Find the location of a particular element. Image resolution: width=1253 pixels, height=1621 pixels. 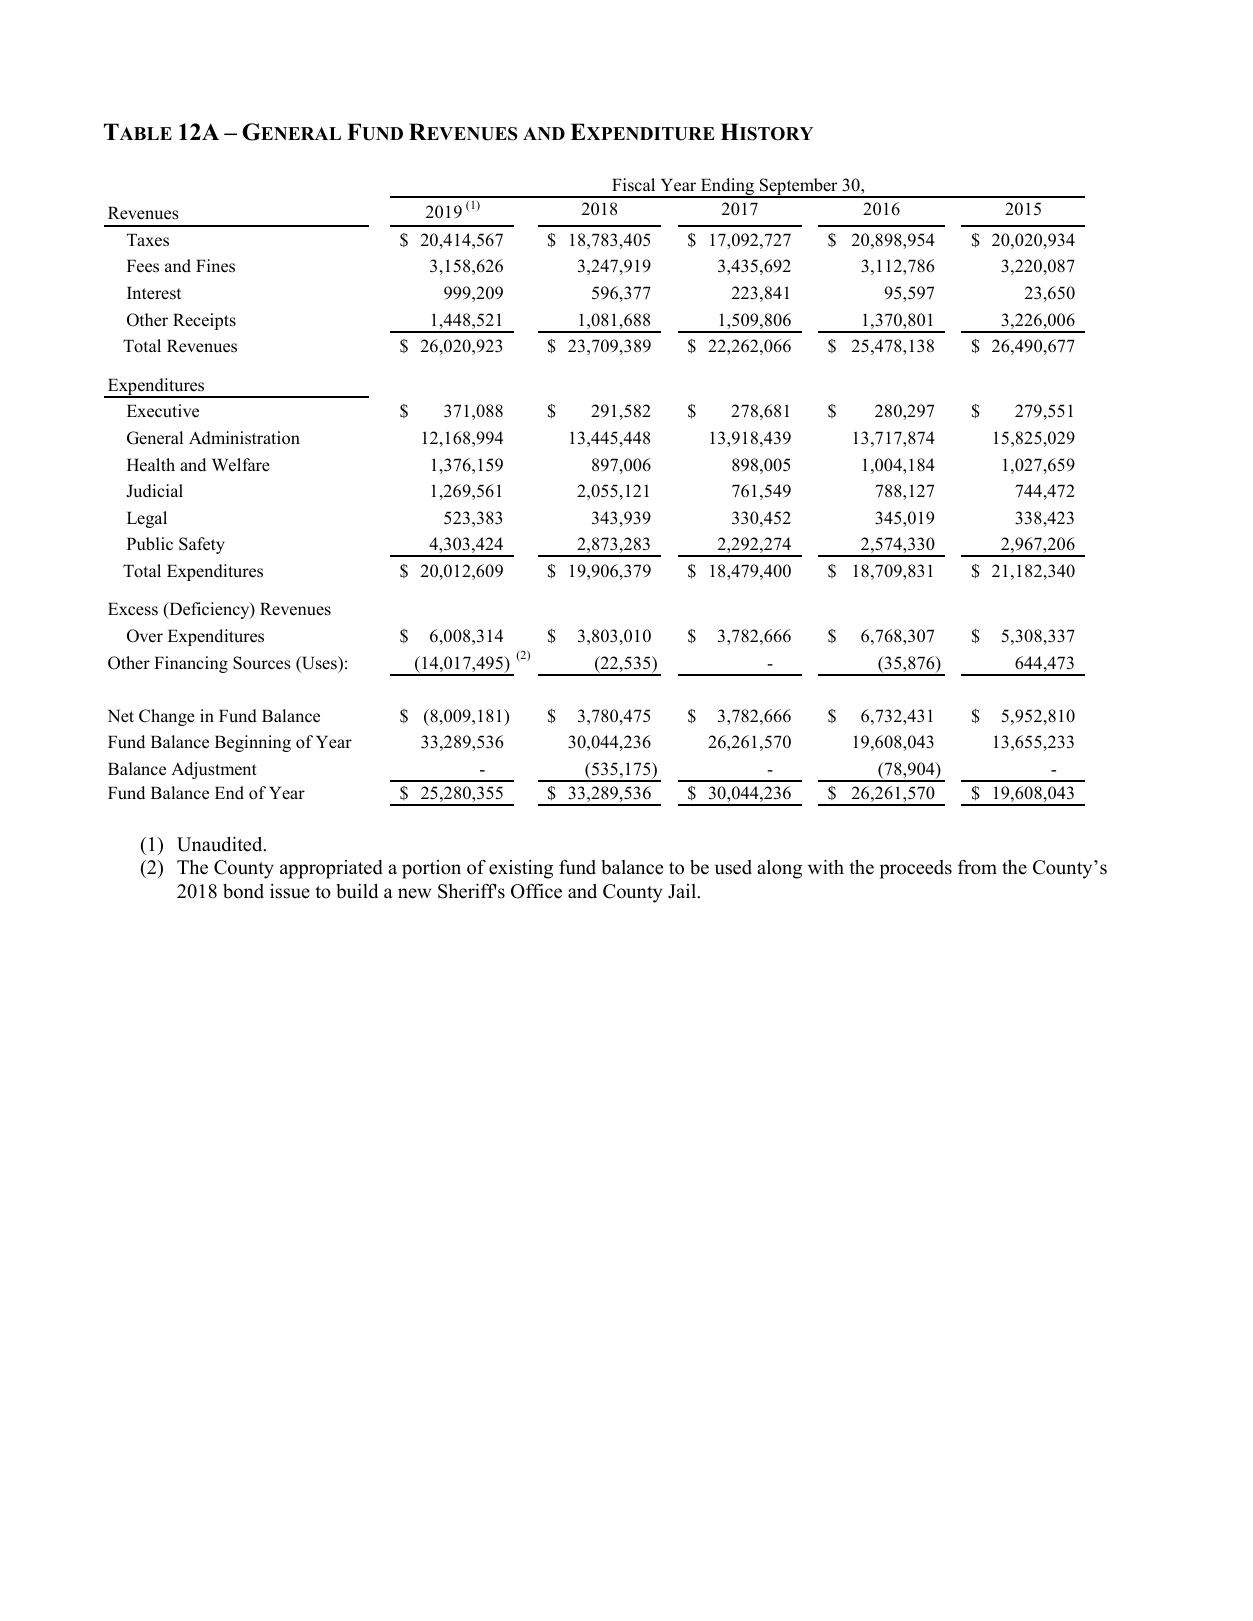

Executive is located at coordinates (163, 411).
